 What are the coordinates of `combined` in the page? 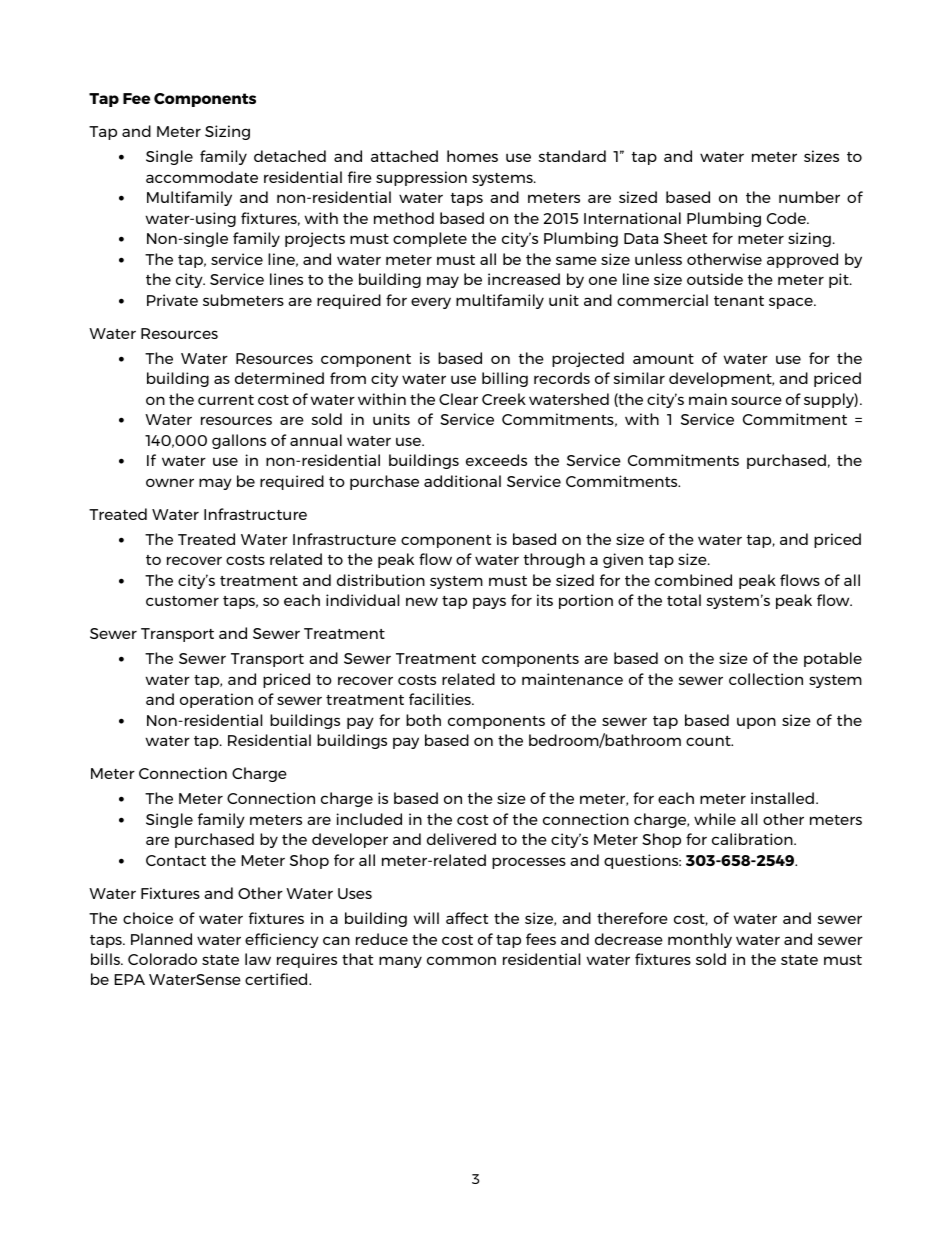 It's located at (693, 580).
